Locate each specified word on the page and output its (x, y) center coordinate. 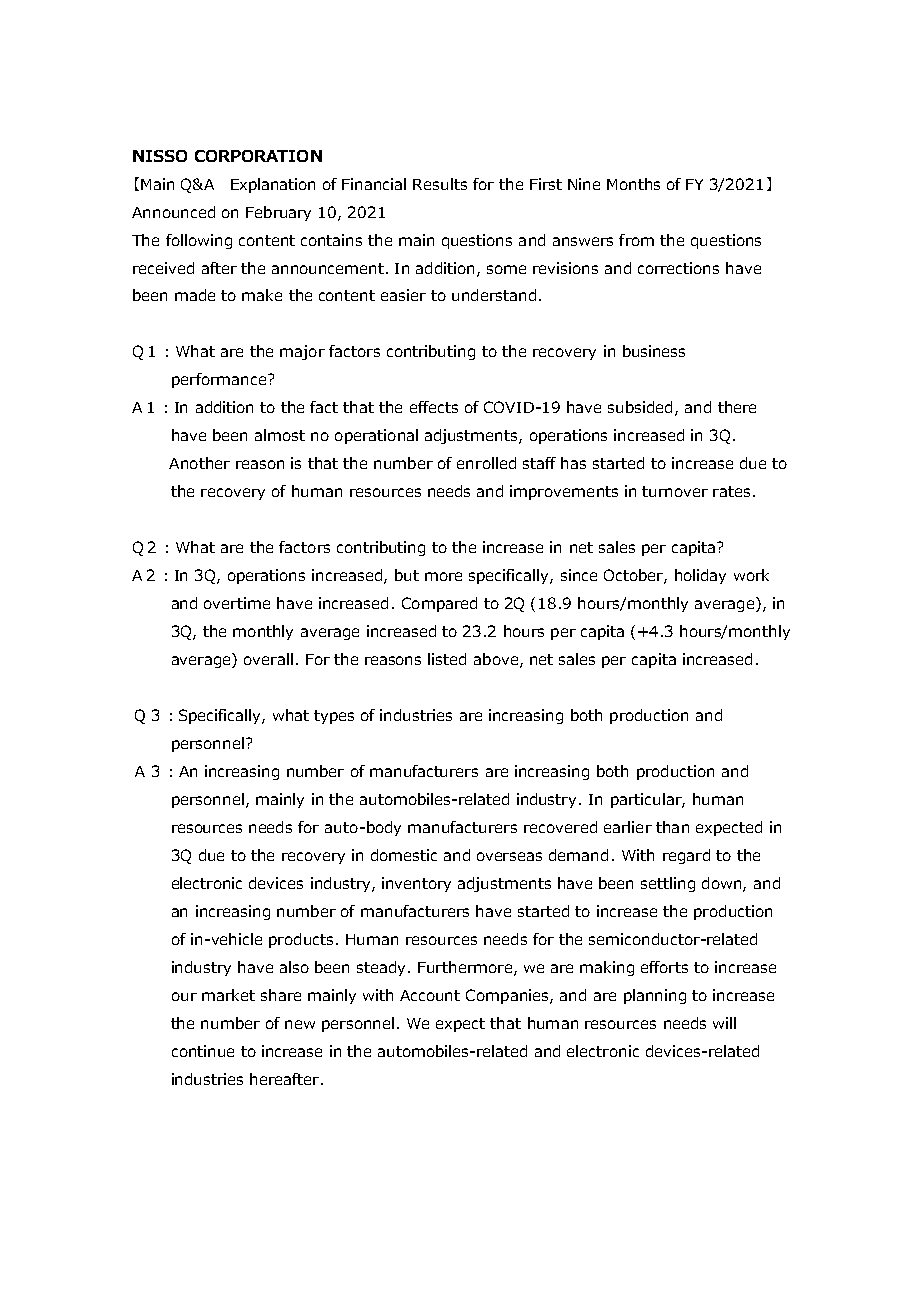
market (228, 995)
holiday (700, 576)
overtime (237, 603)
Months (633, 184)
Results (440, 184)
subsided (640, 407)
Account (430, 995)
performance (220, 380)
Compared (439, 604)
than (672, 827)
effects (434, 407)
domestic (404, 855)
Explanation (273, 185)
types (334, 717)
